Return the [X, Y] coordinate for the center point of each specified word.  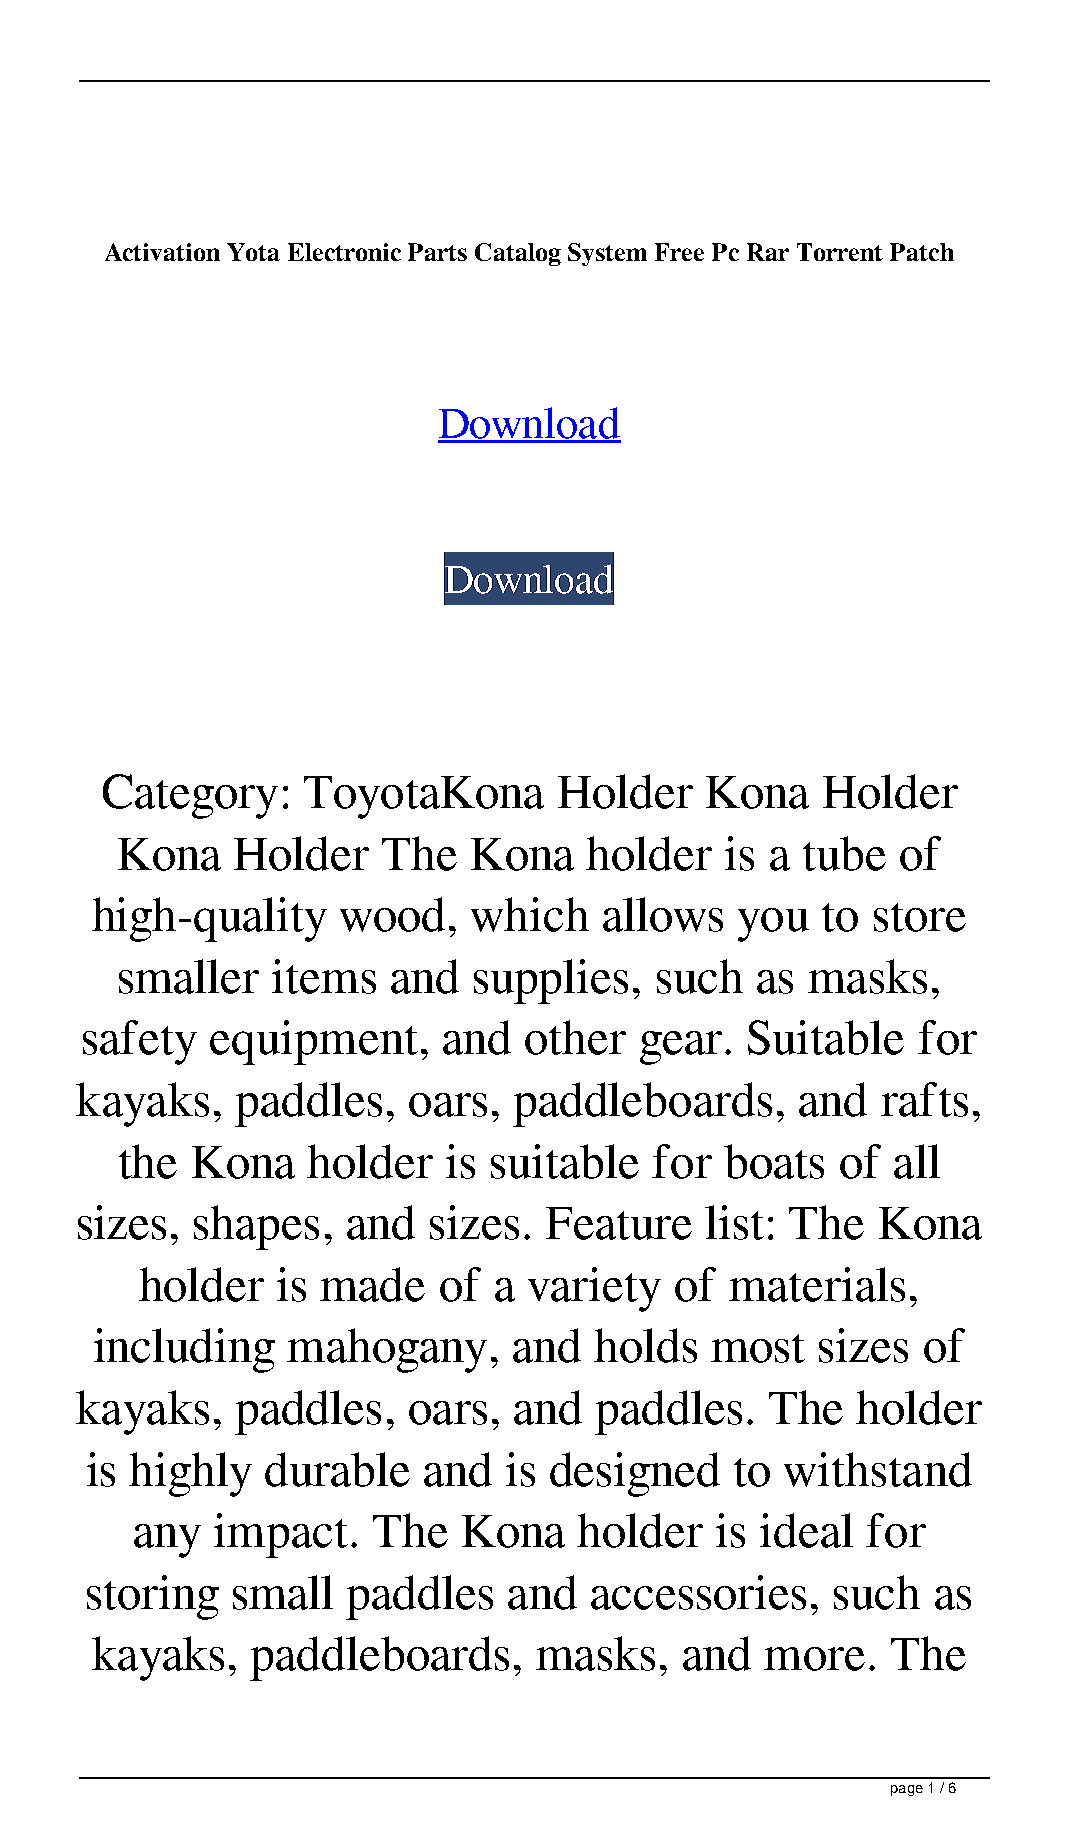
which [530, 914]
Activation [162, 252]
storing [153, 1597]
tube [844, 853]
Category [190, 796]
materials [817, 1284]
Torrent [840, 252]
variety [594, 1289]
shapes [256, 1227]
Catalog [518, 254]
